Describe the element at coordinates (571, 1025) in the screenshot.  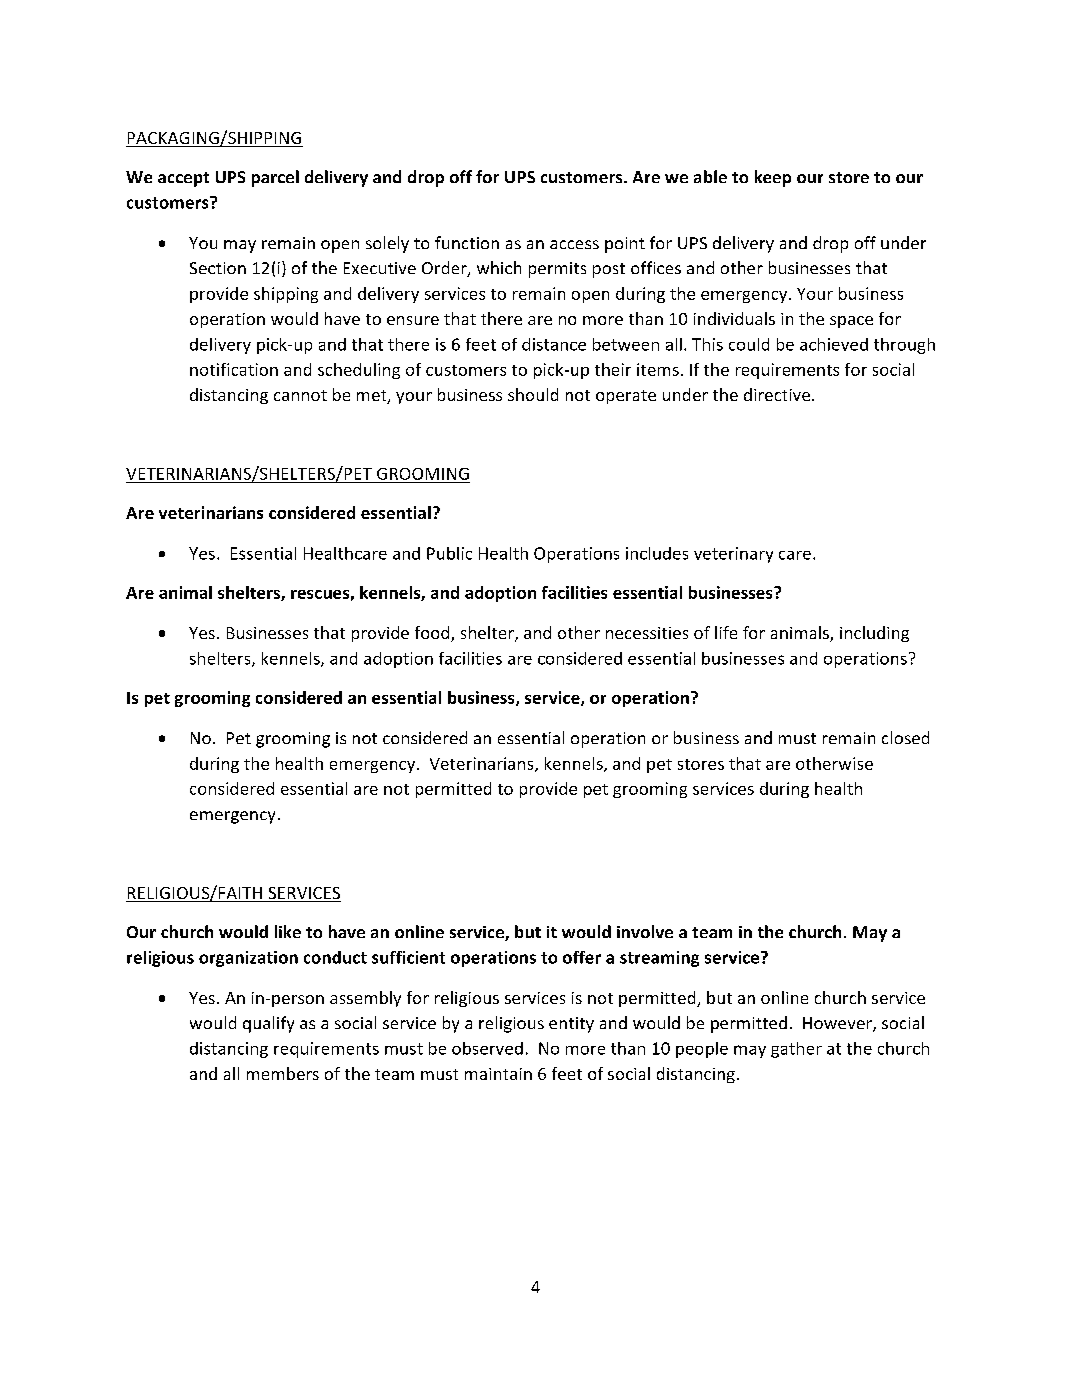
I see `entity` at that location.
